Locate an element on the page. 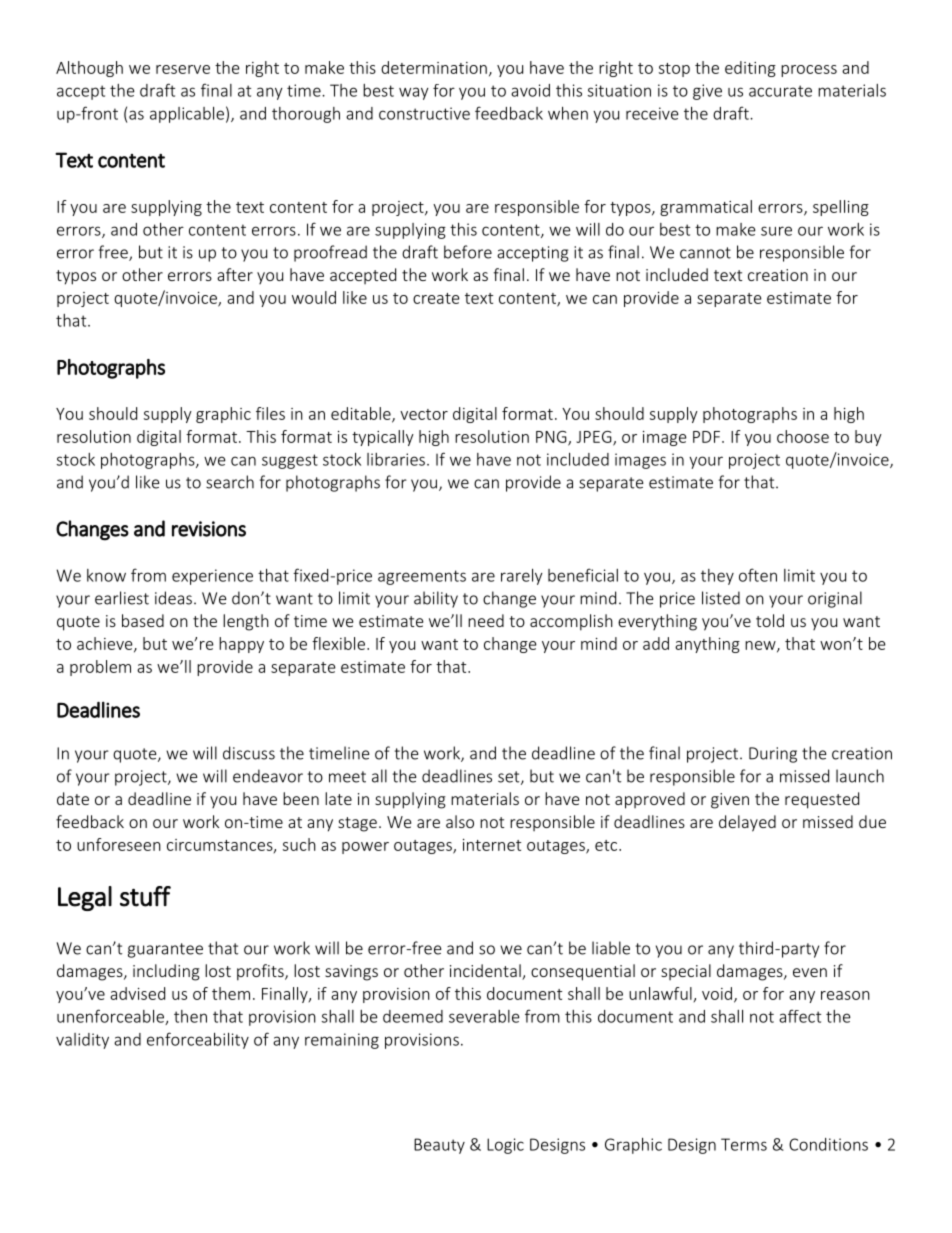  vector is located at coordinates (424, 414).
